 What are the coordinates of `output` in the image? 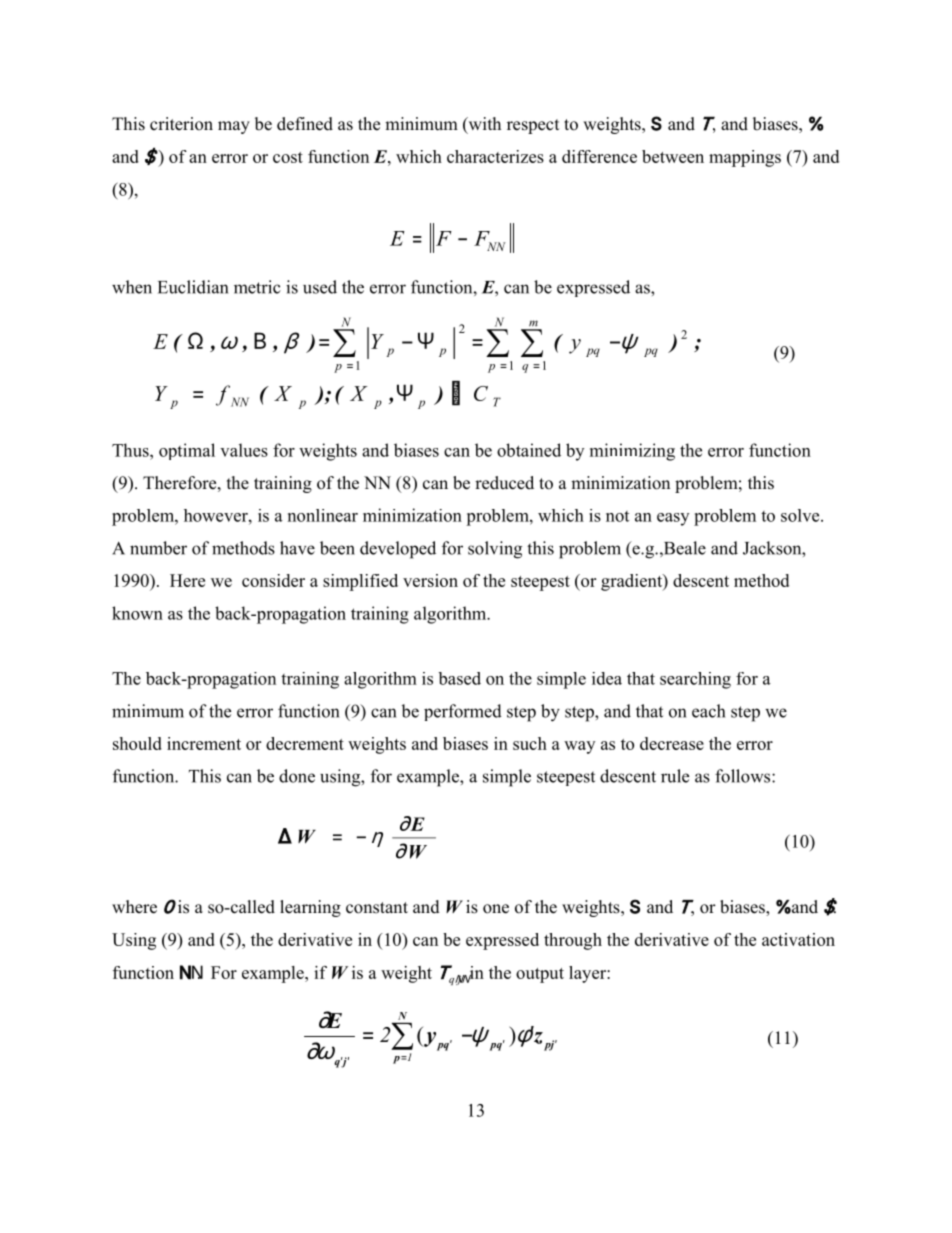 It's located at (540, 975).
